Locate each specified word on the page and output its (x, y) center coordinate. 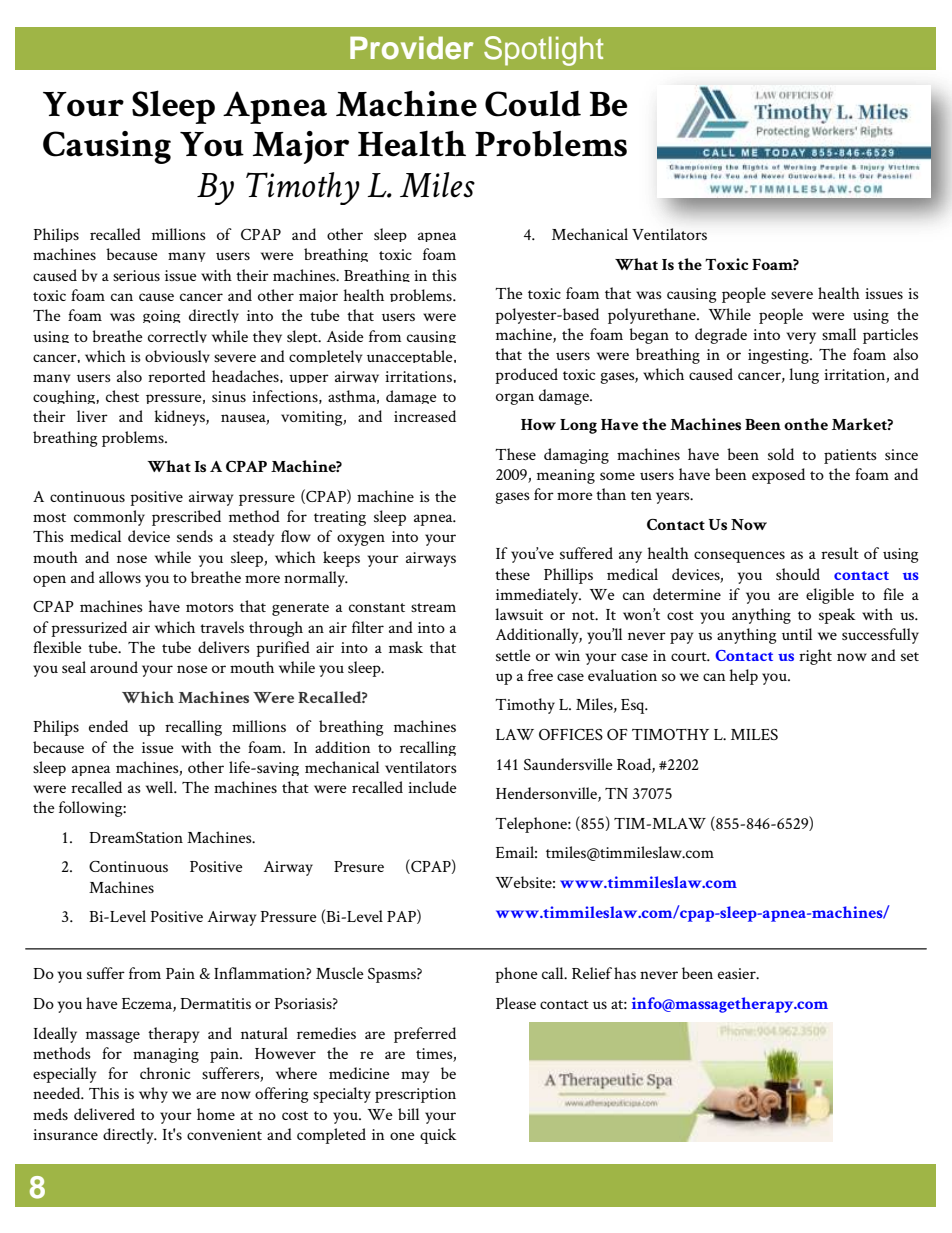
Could (533, 103)
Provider (412, 48)
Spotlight (543, 51)
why (153, 1095)
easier (738, 973)
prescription (415, 1095)
